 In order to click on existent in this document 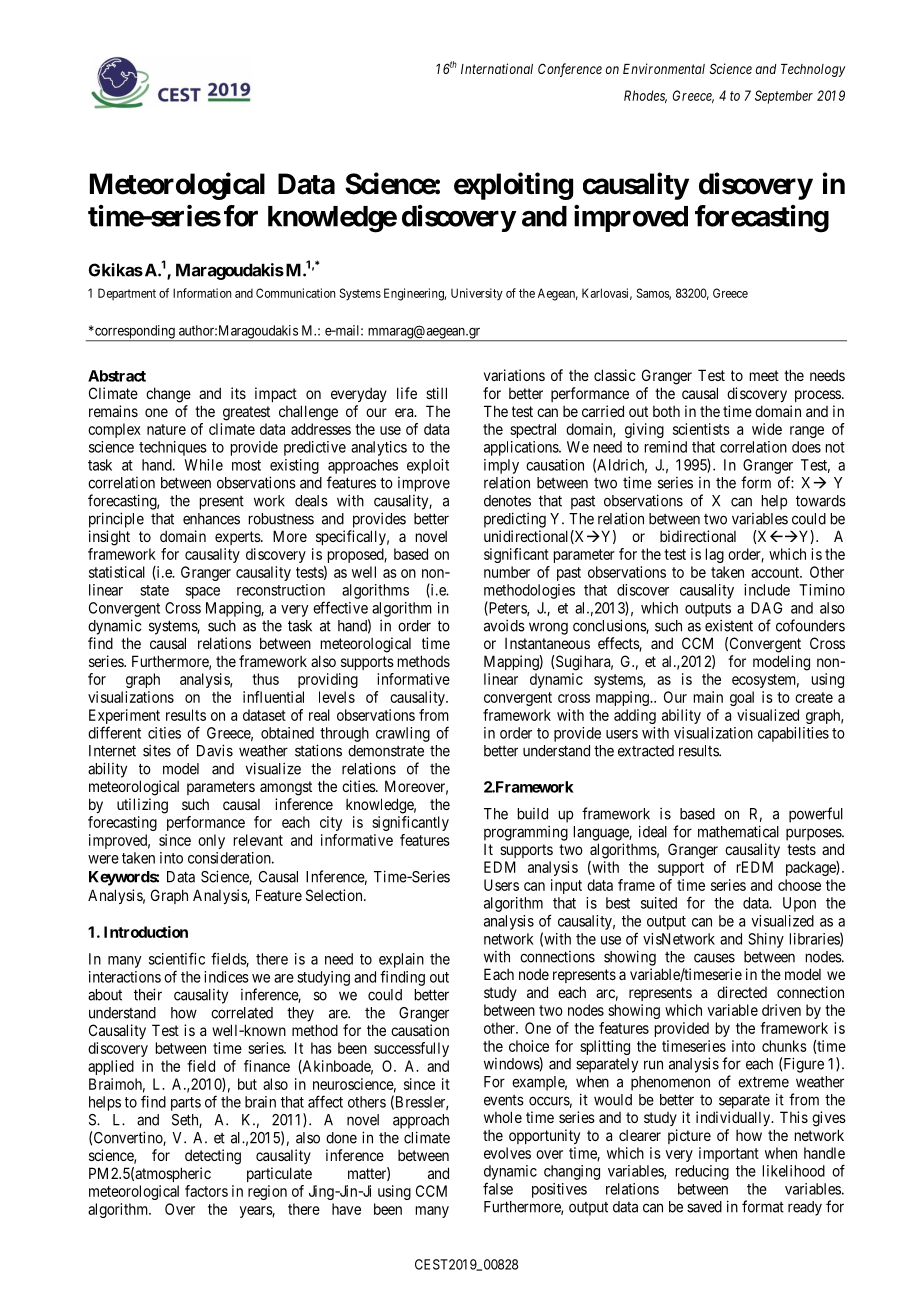, I will do `click(729, 625)`.
